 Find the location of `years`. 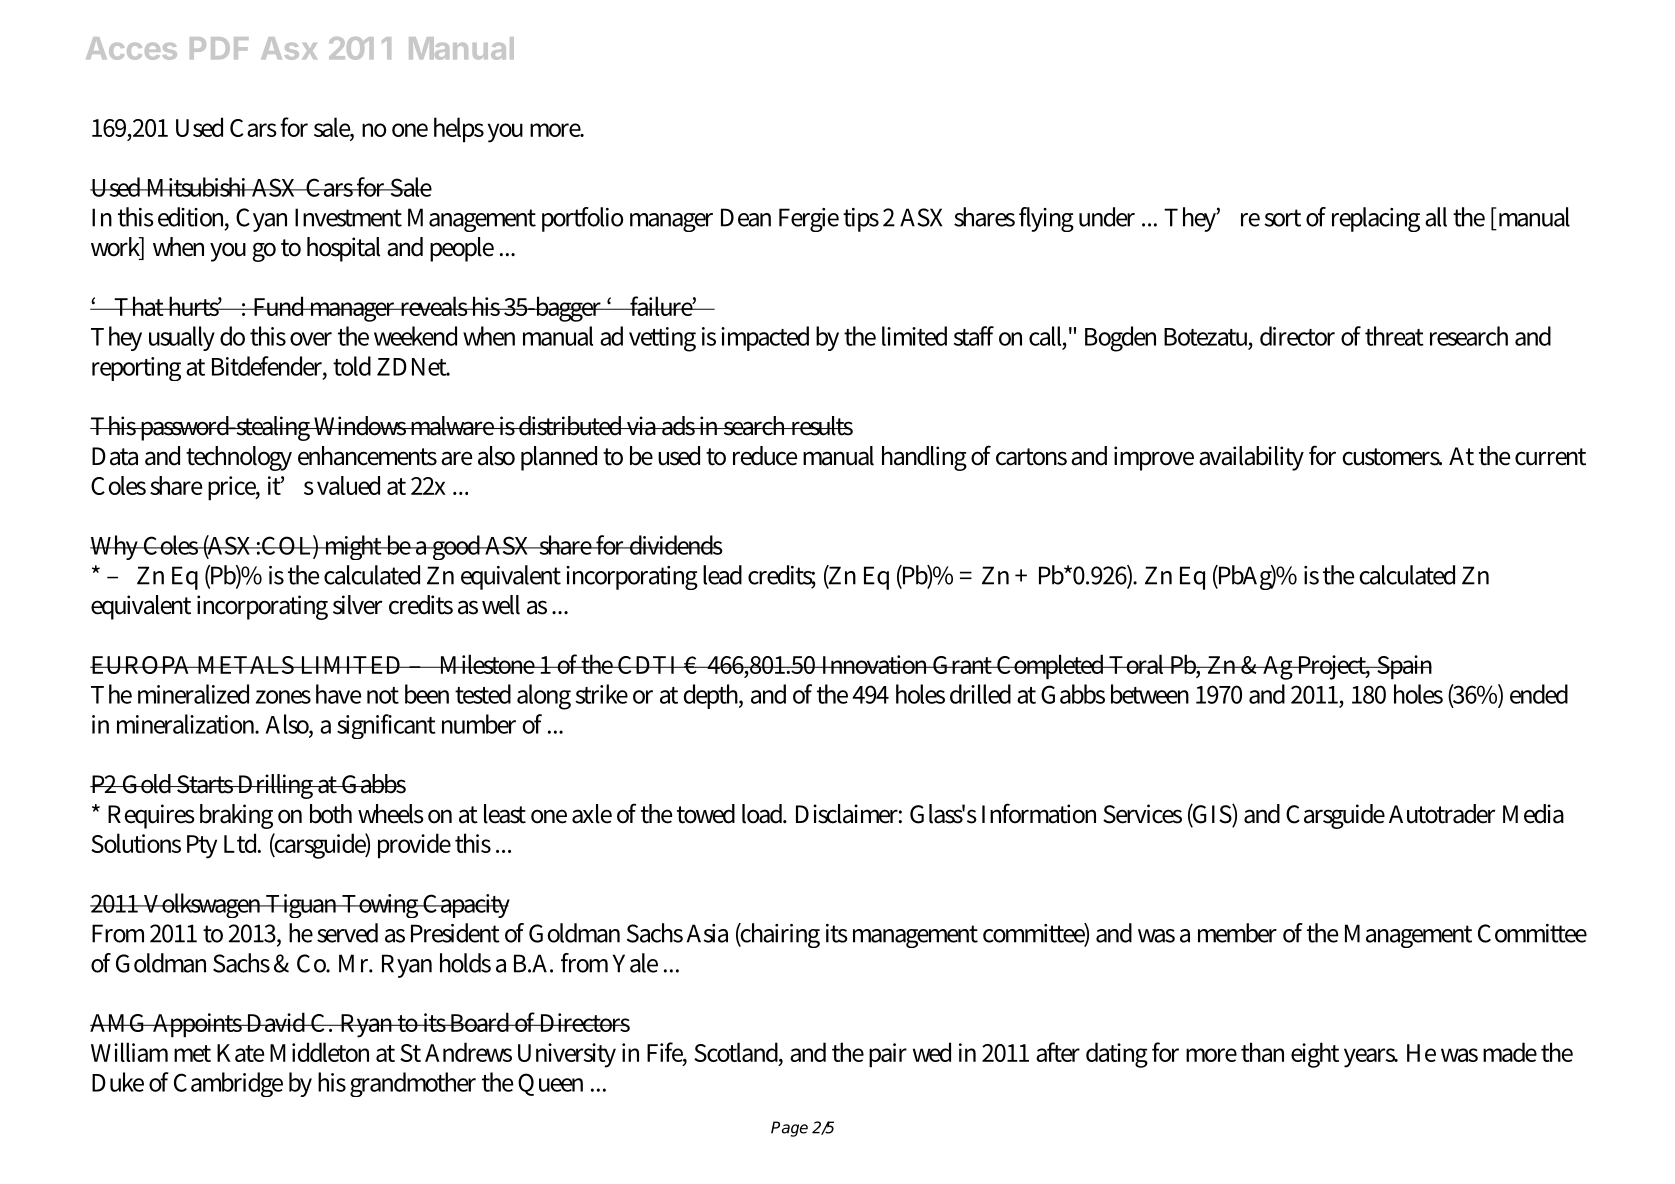

years is located at coordinates (1371, 1058).
